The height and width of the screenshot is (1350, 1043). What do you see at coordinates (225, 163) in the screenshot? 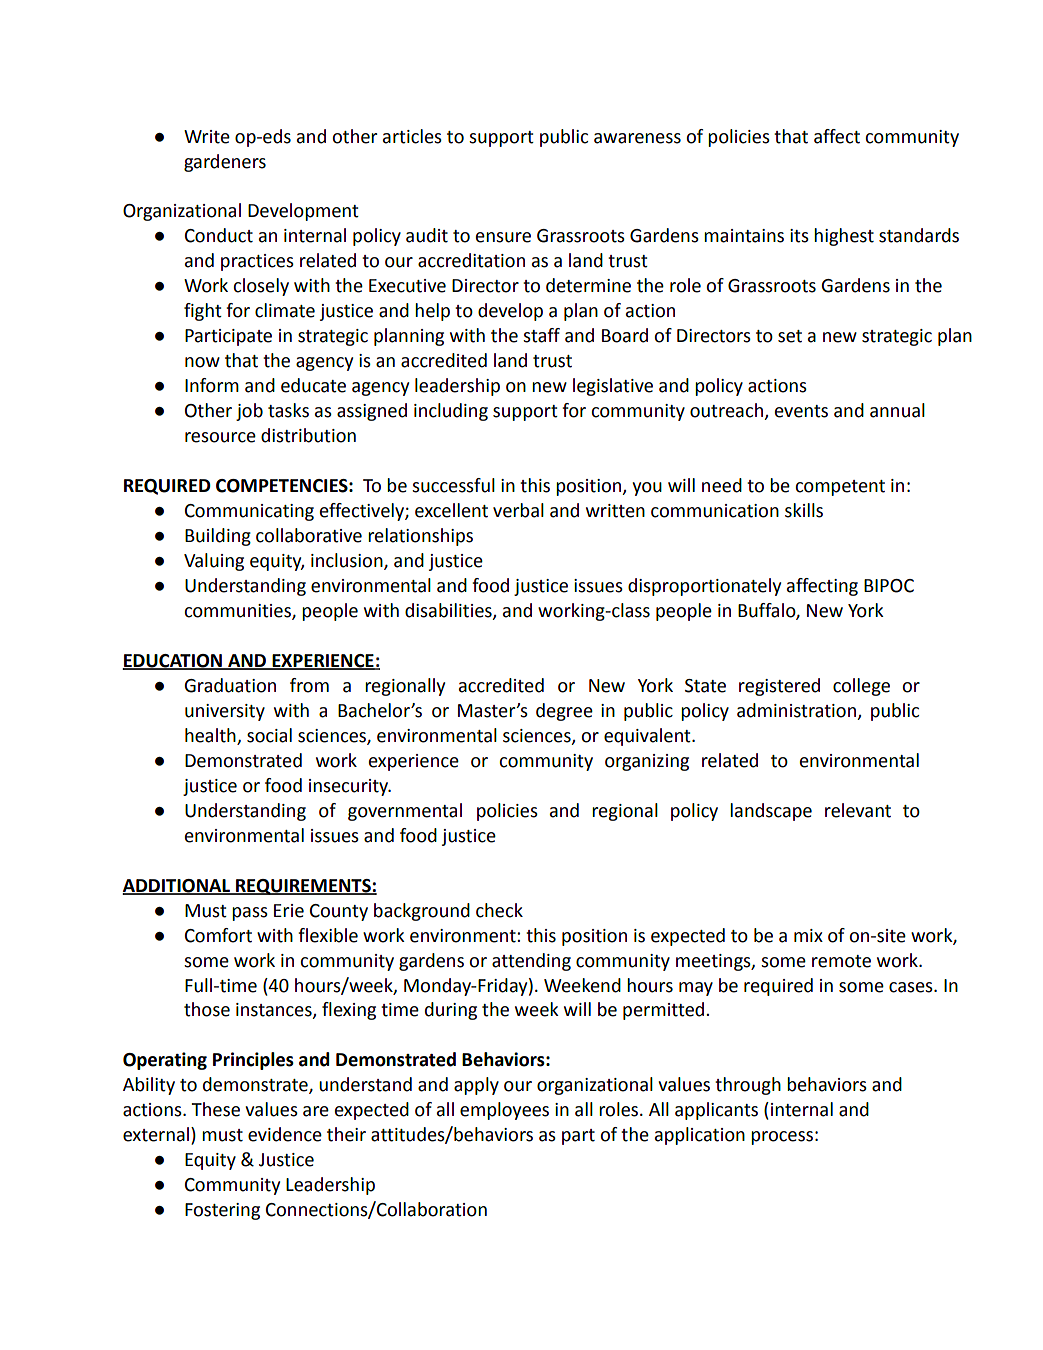
I see `gardeners` at bounding box center [225, 163].
